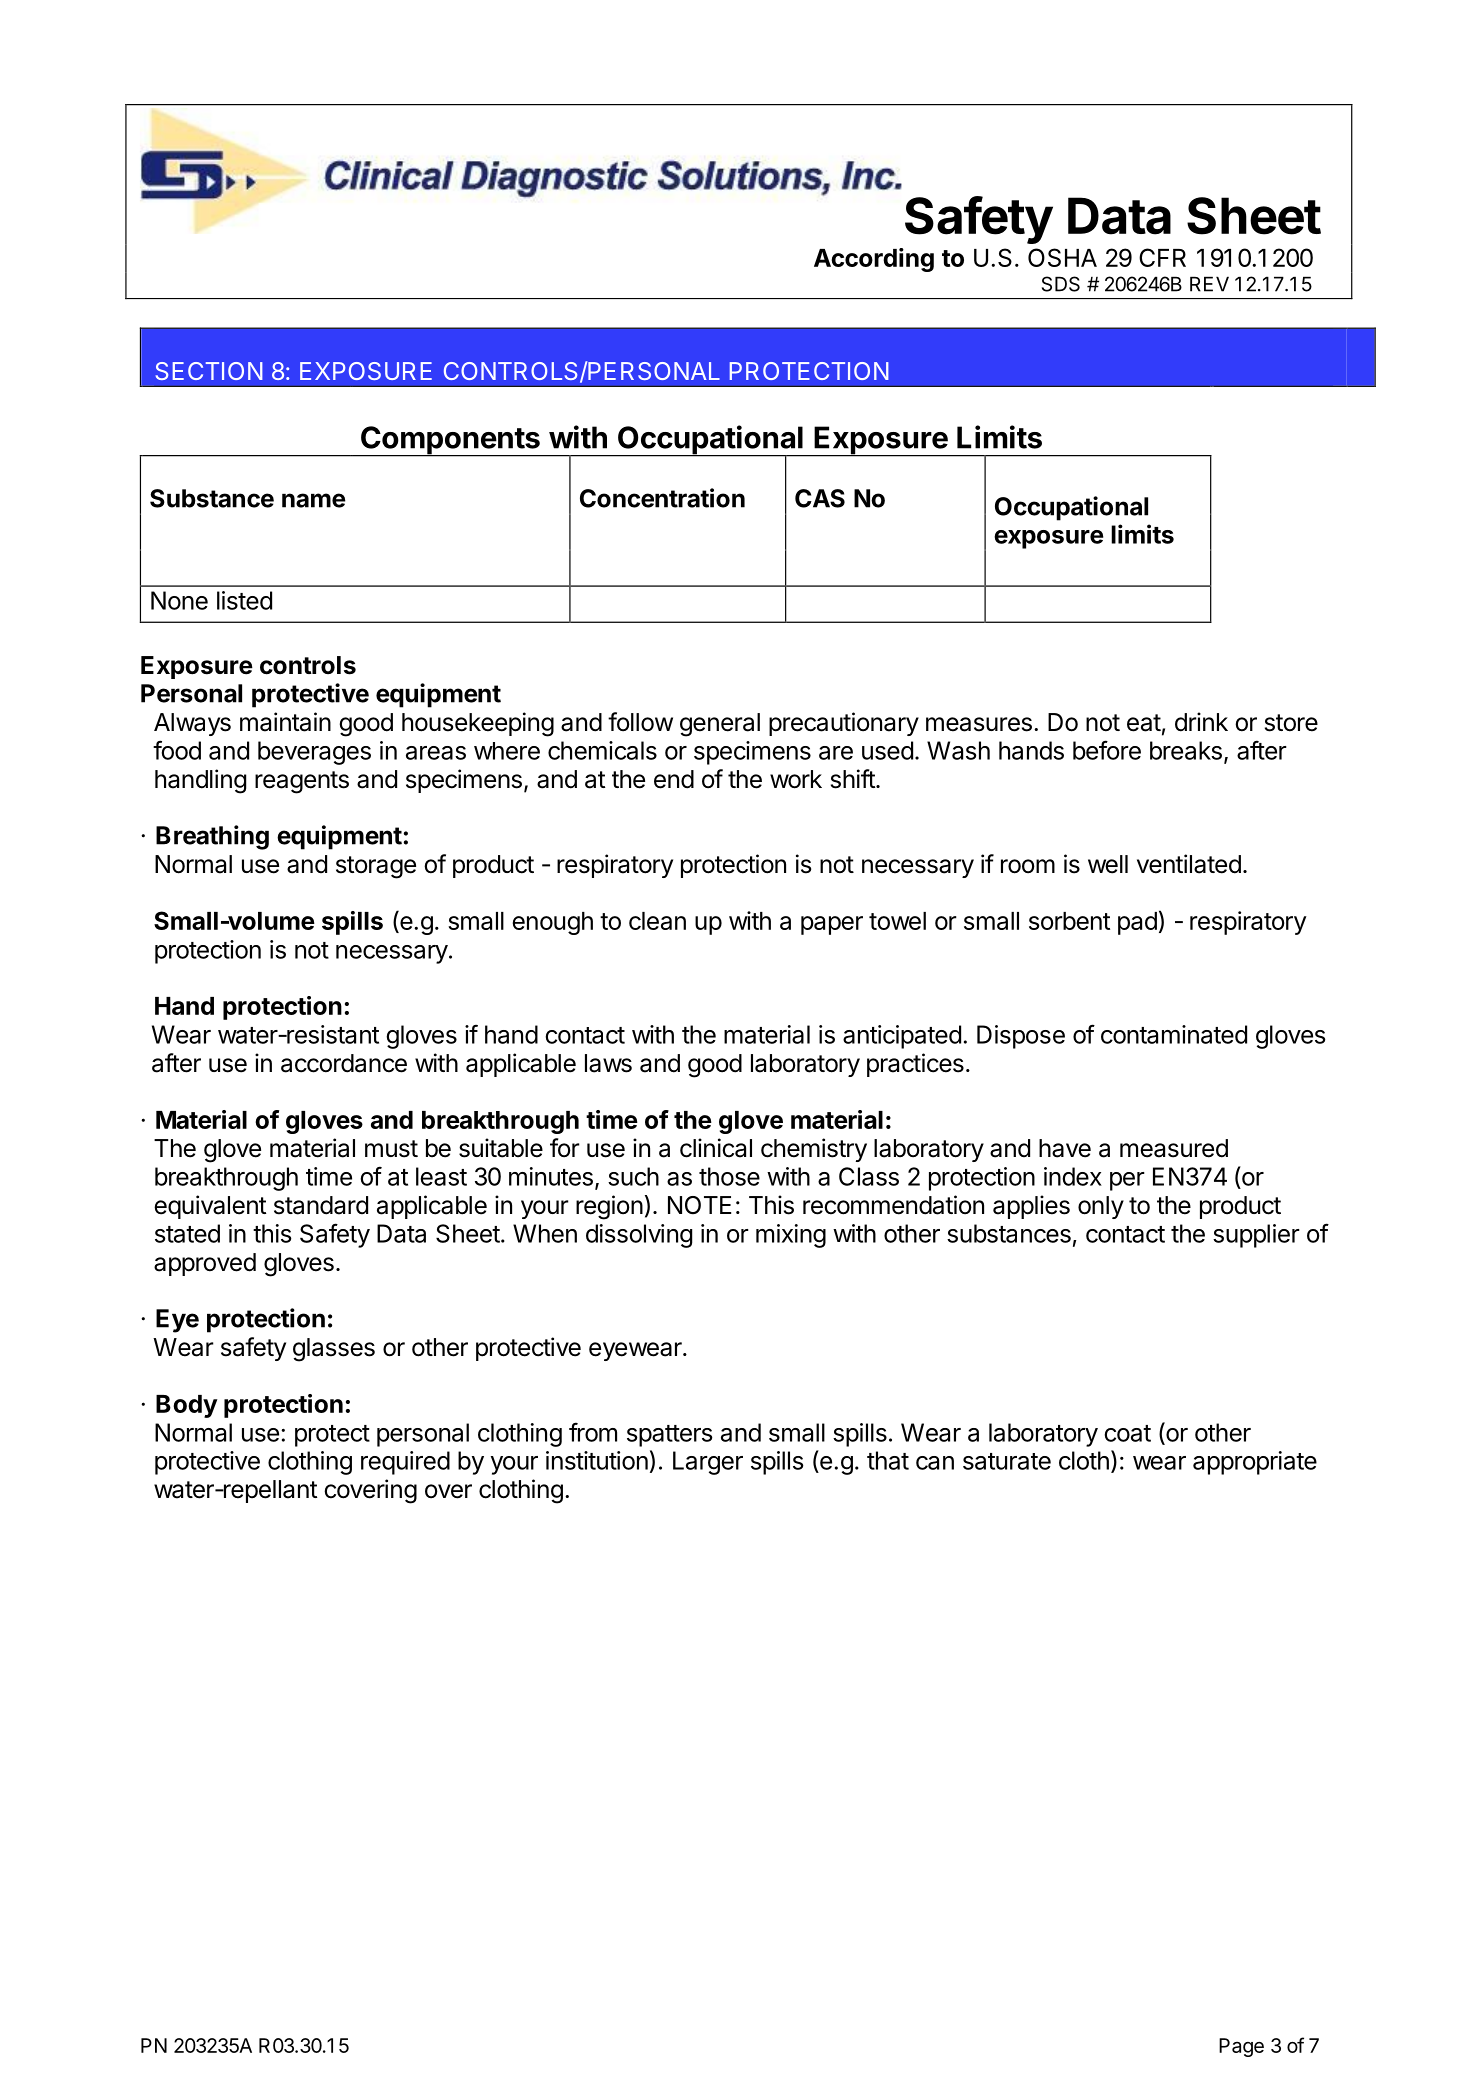 The width and height of the image is (1470, 2080). What do you see at coordinates (708, 1463) in the image?
I see `Larger` at bounding box center [708, 1463].
